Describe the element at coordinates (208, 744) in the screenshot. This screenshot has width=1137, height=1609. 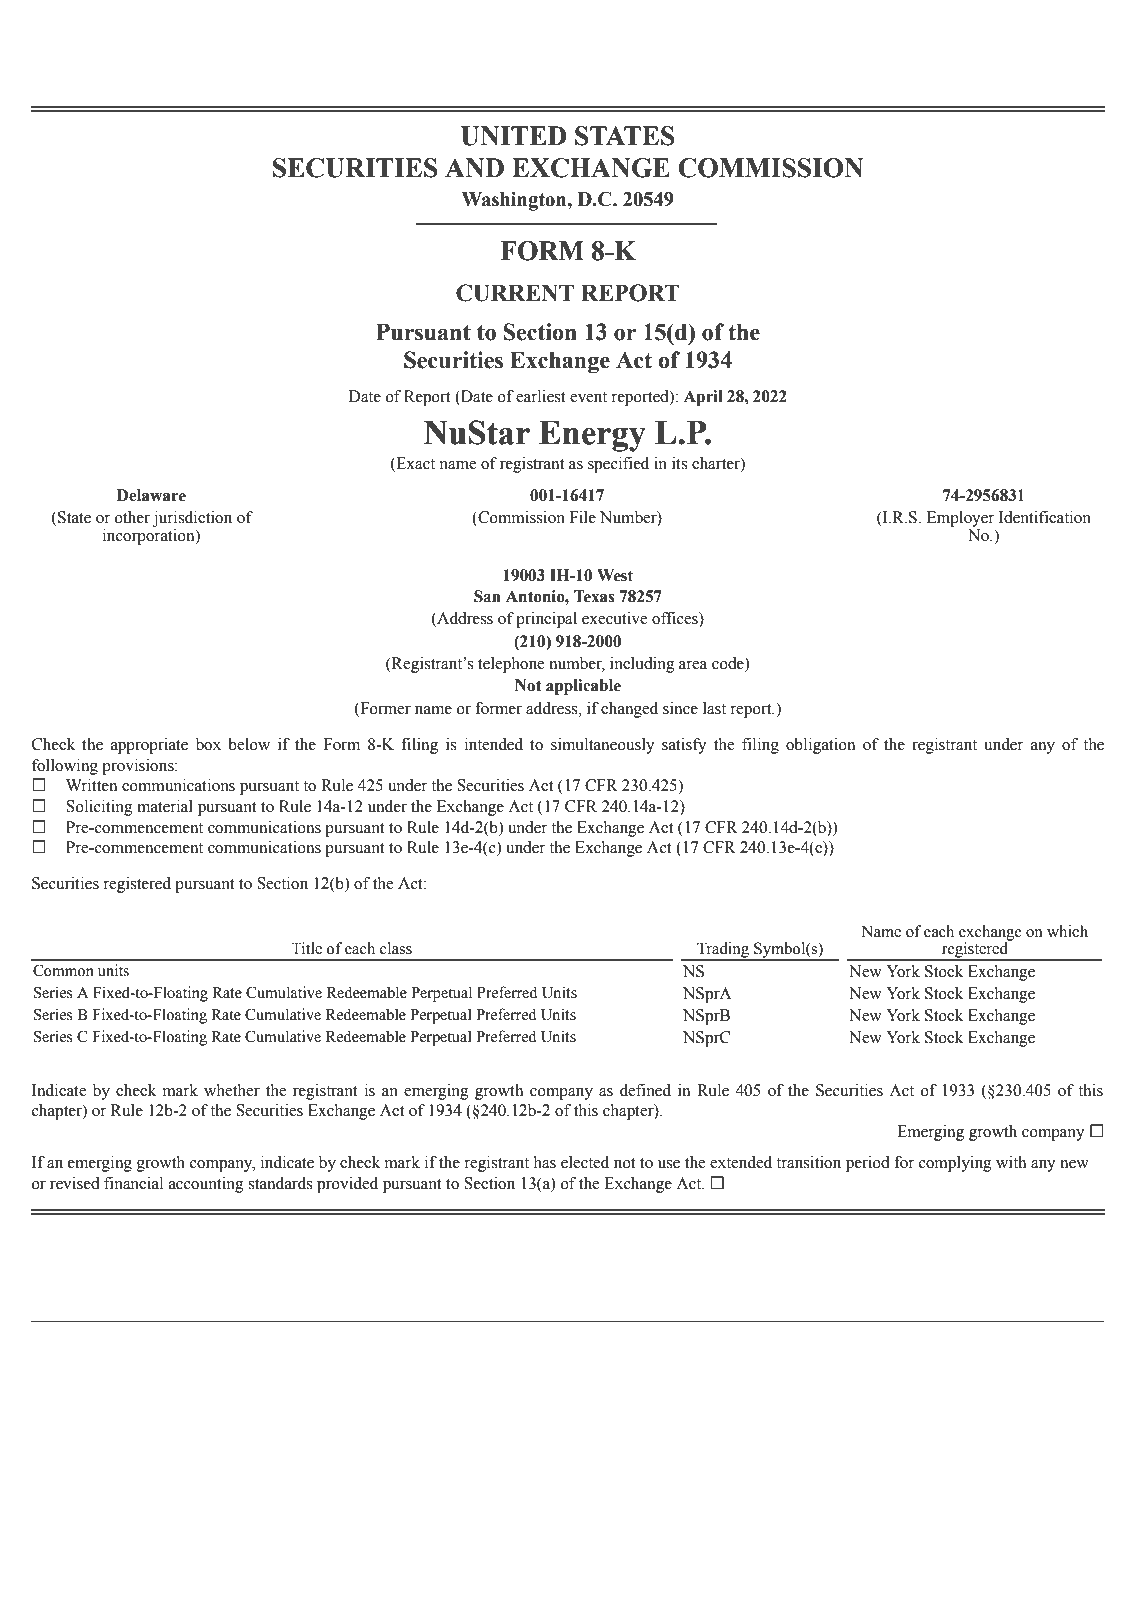
I see `box` at that location.
